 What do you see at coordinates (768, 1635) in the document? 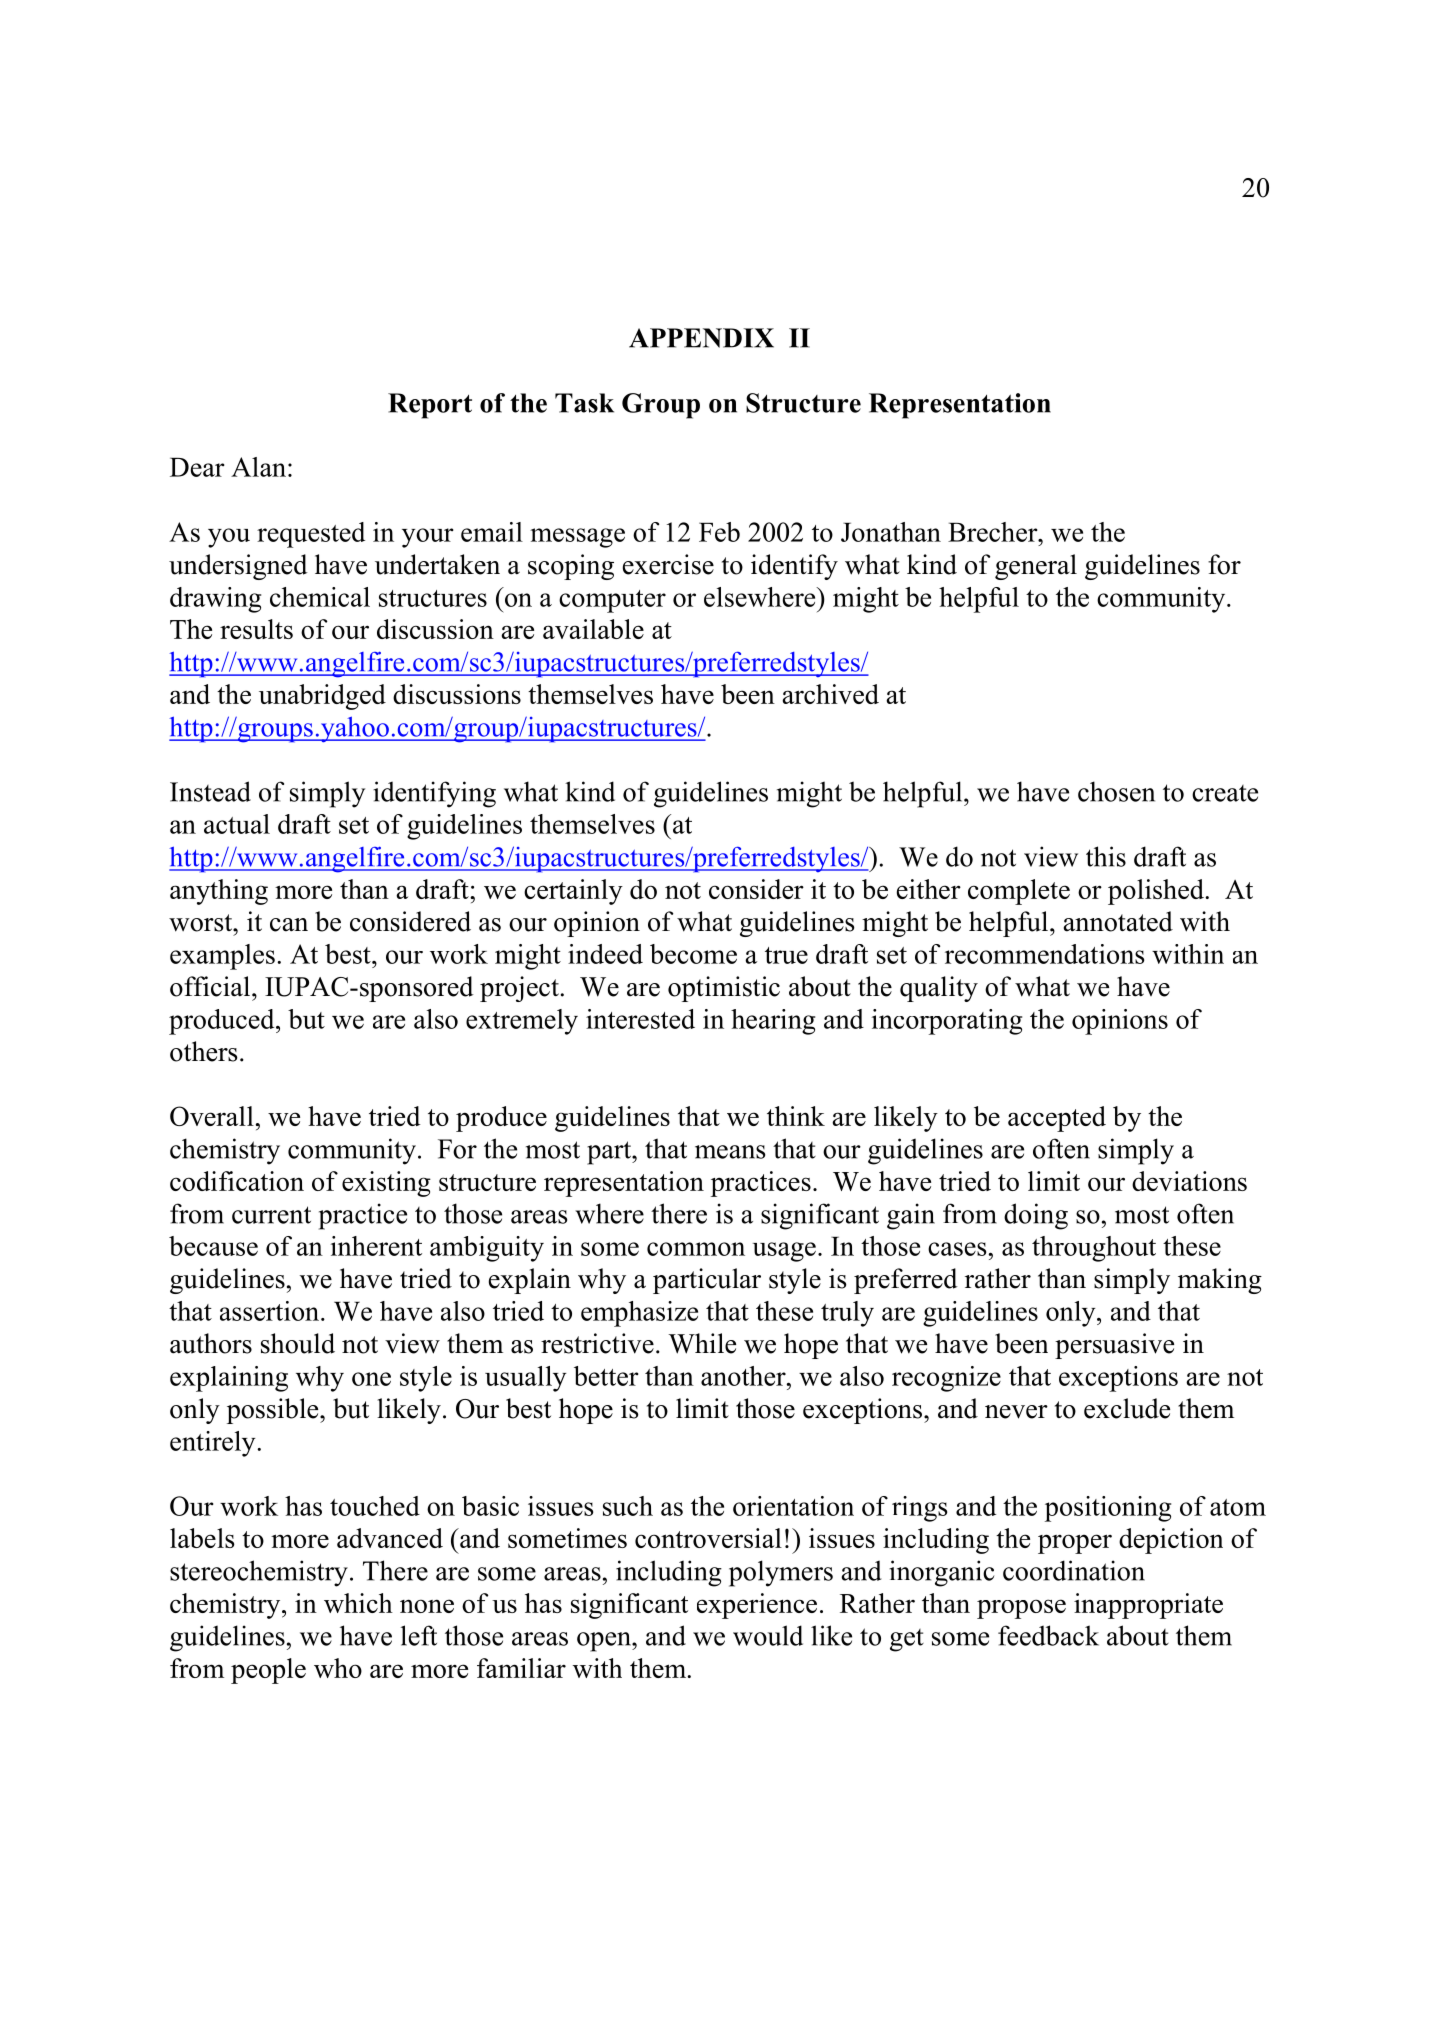
I see `would` at bounding box center [768, 1635].
